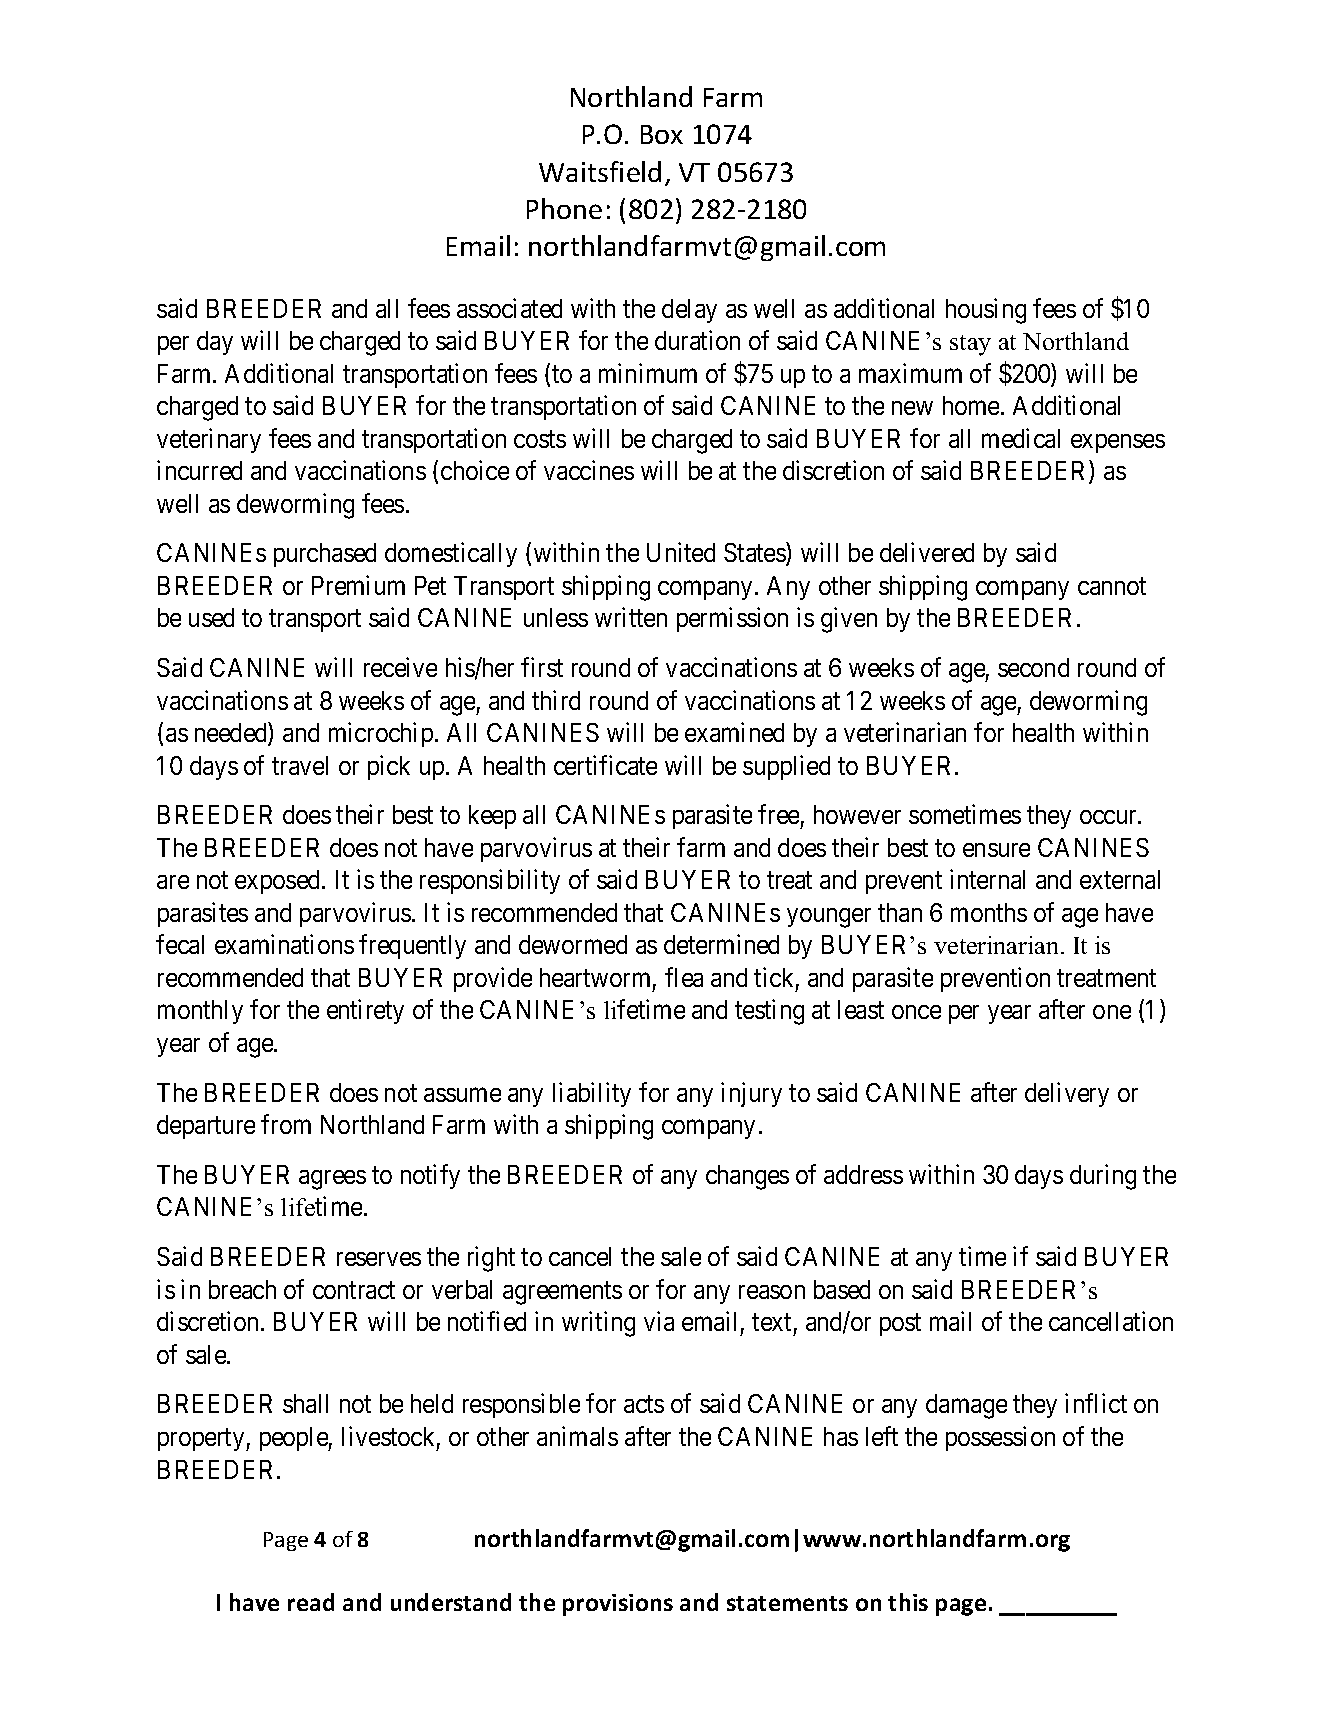 The image size is (1333, 1726). Describe the element at coordinates (325, 555) in the screenshot. I see `purchased` at that location.
